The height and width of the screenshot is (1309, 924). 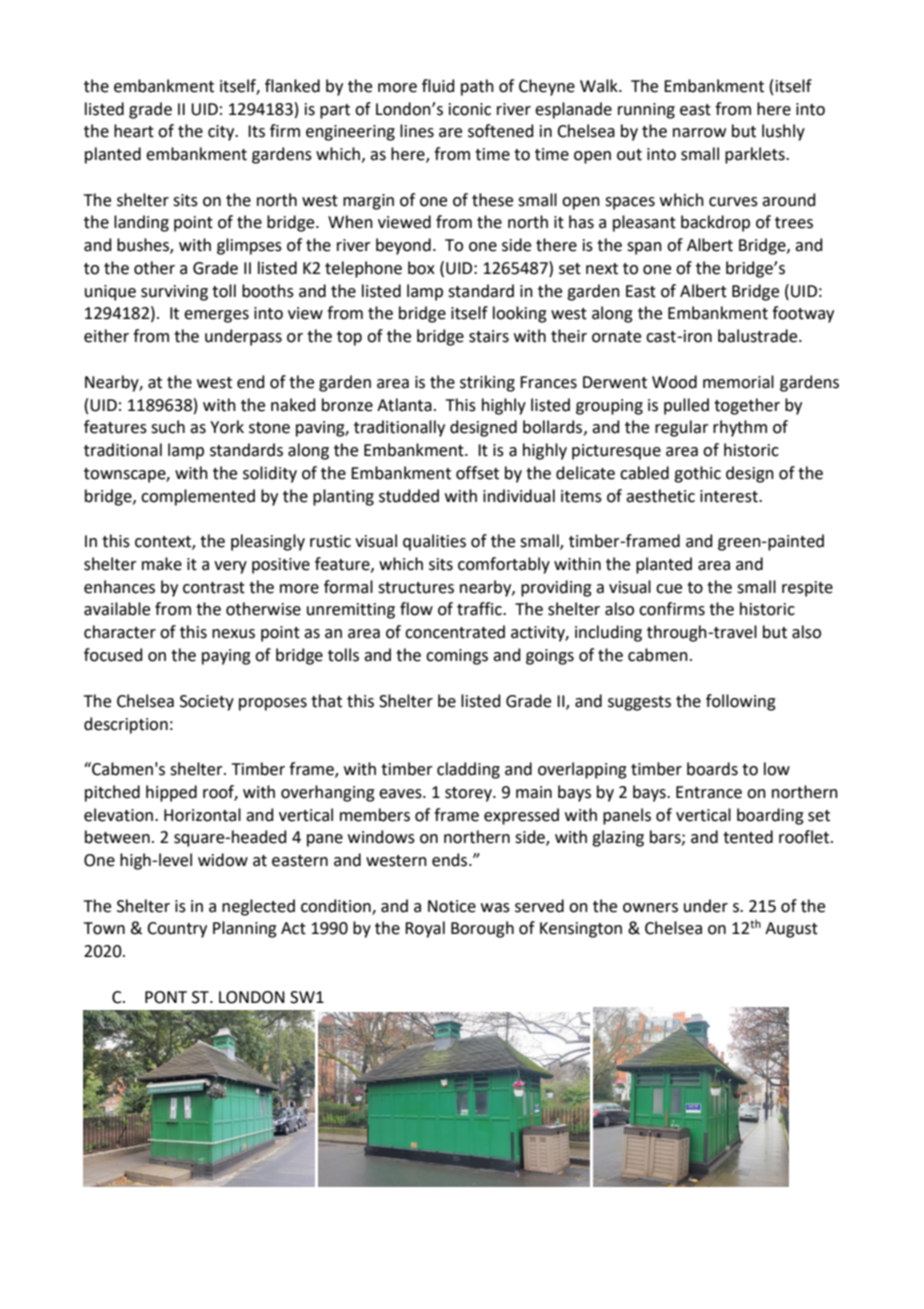 What do you see at coordinates (712, 769) in the screenshot?
I see `boards` at bounding box center [712, 769].
